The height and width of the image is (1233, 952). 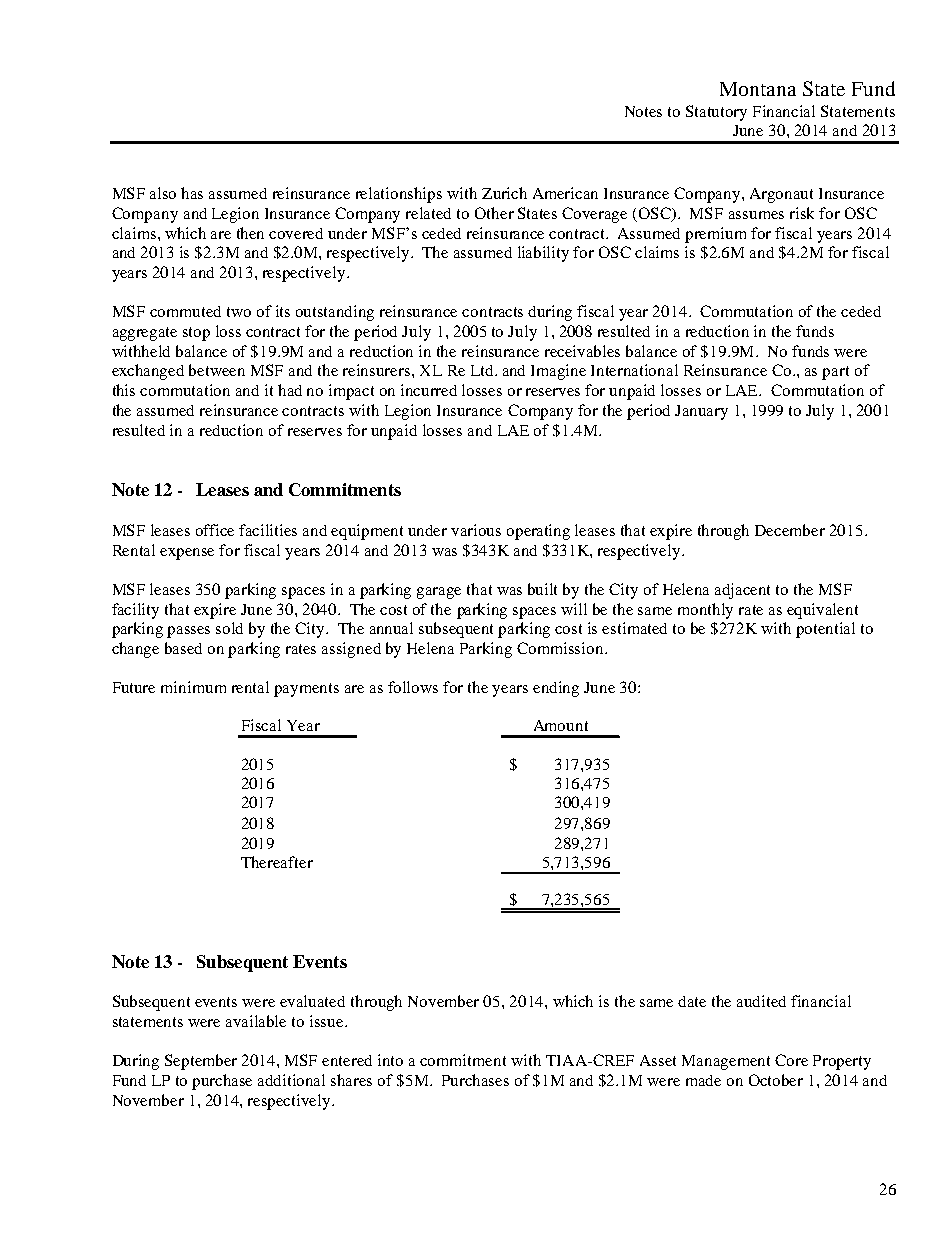 What do you see at coordinates (390, 1060) in the image?
I see `into` at bounding box center [390, 1060].
